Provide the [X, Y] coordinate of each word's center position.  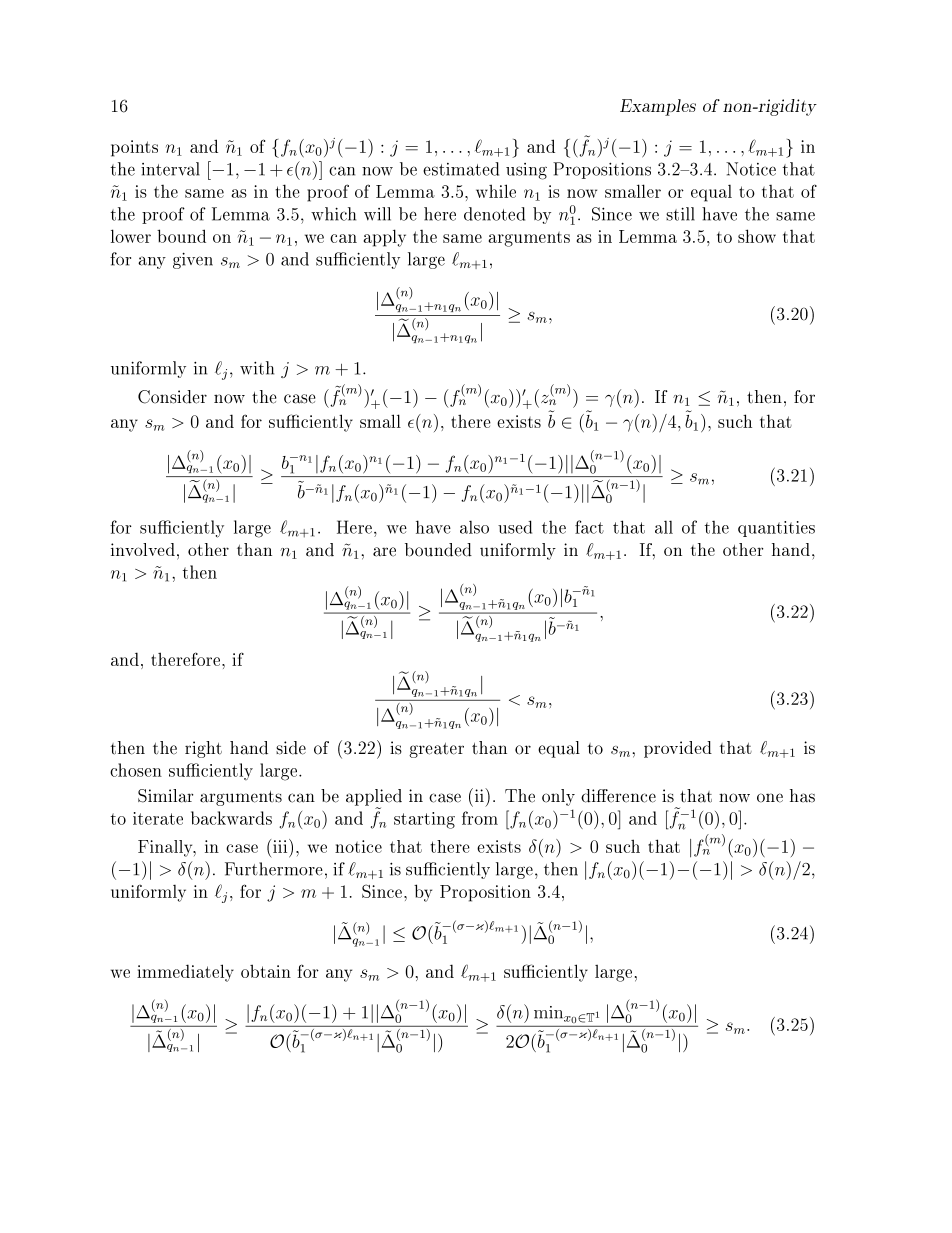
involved [143, 549]
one [770, 798]
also [474, 527]
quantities [776, 529]
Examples [658, 107]
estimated [461, 169]
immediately [185, 973]
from [480, 818]
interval [170, 169]
